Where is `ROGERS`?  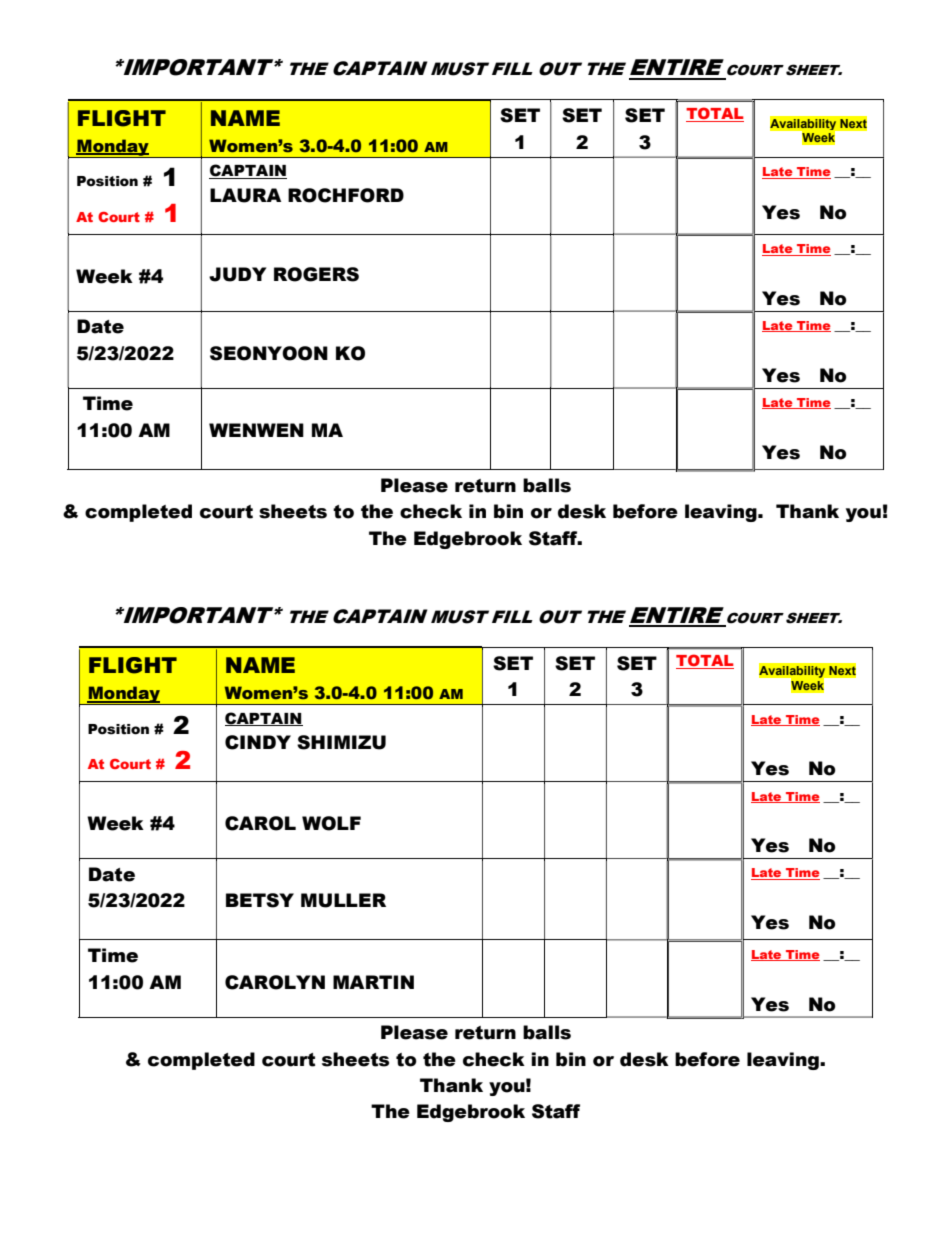 ROGERS is located at coordinates (316, 274).
